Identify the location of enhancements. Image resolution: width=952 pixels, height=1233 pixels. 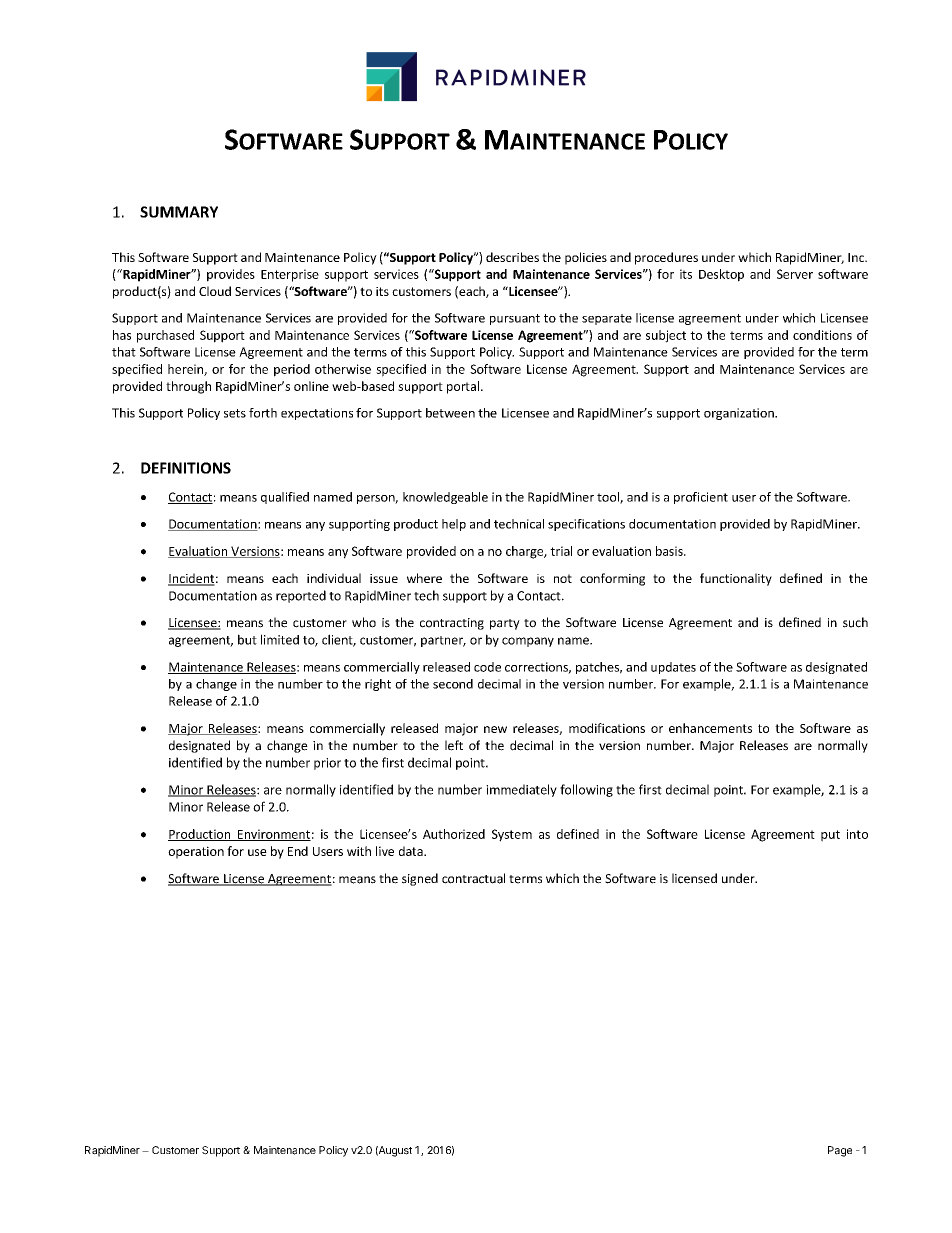
(710, 728).
